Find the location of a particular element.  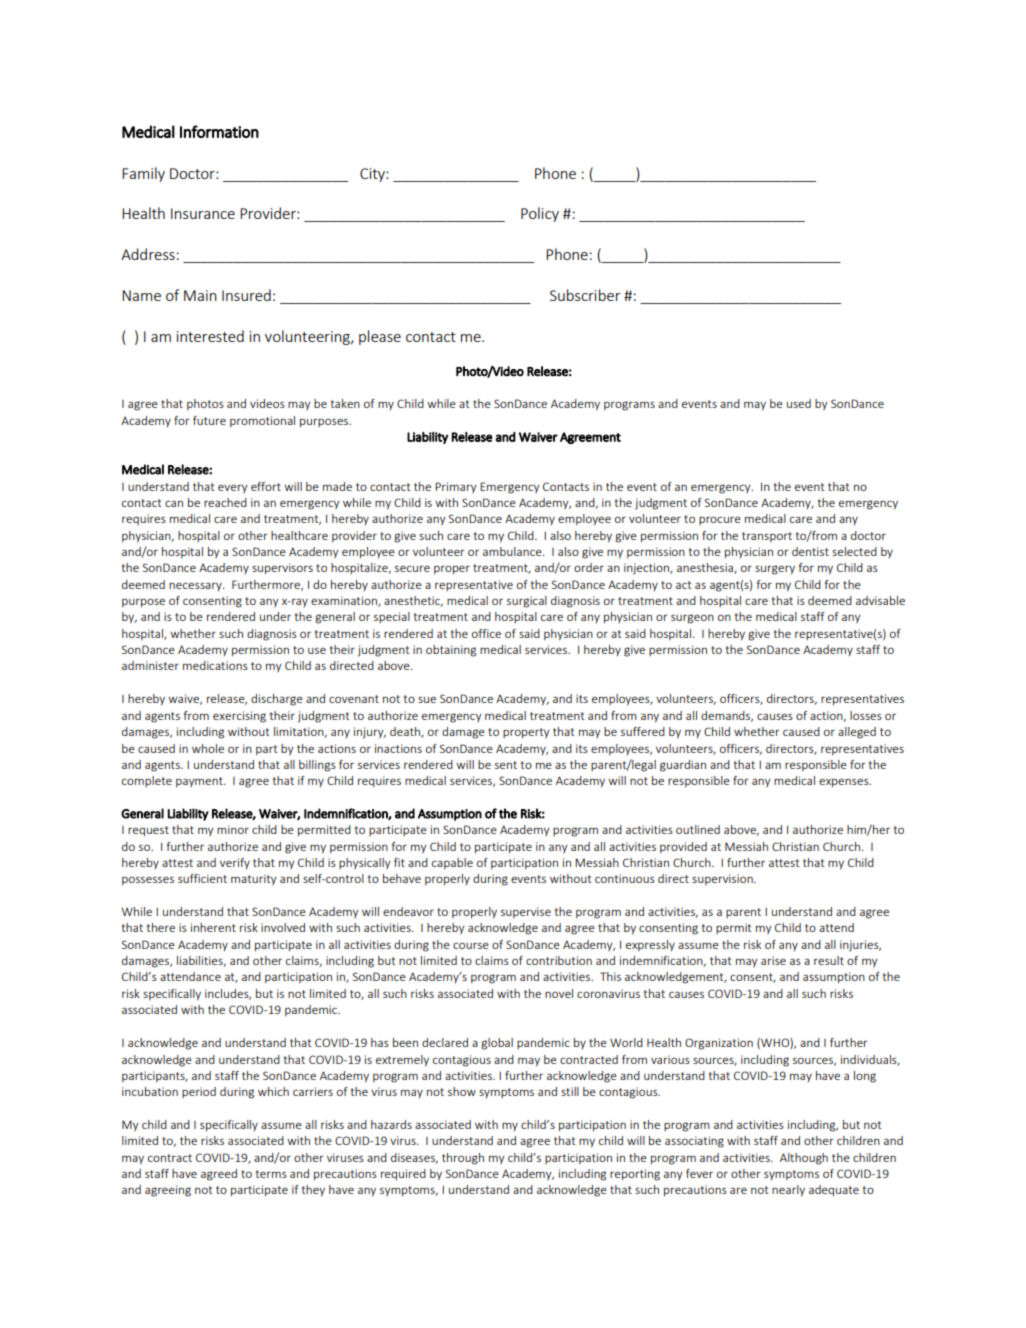

sue is located at coordinates (427, 699).
